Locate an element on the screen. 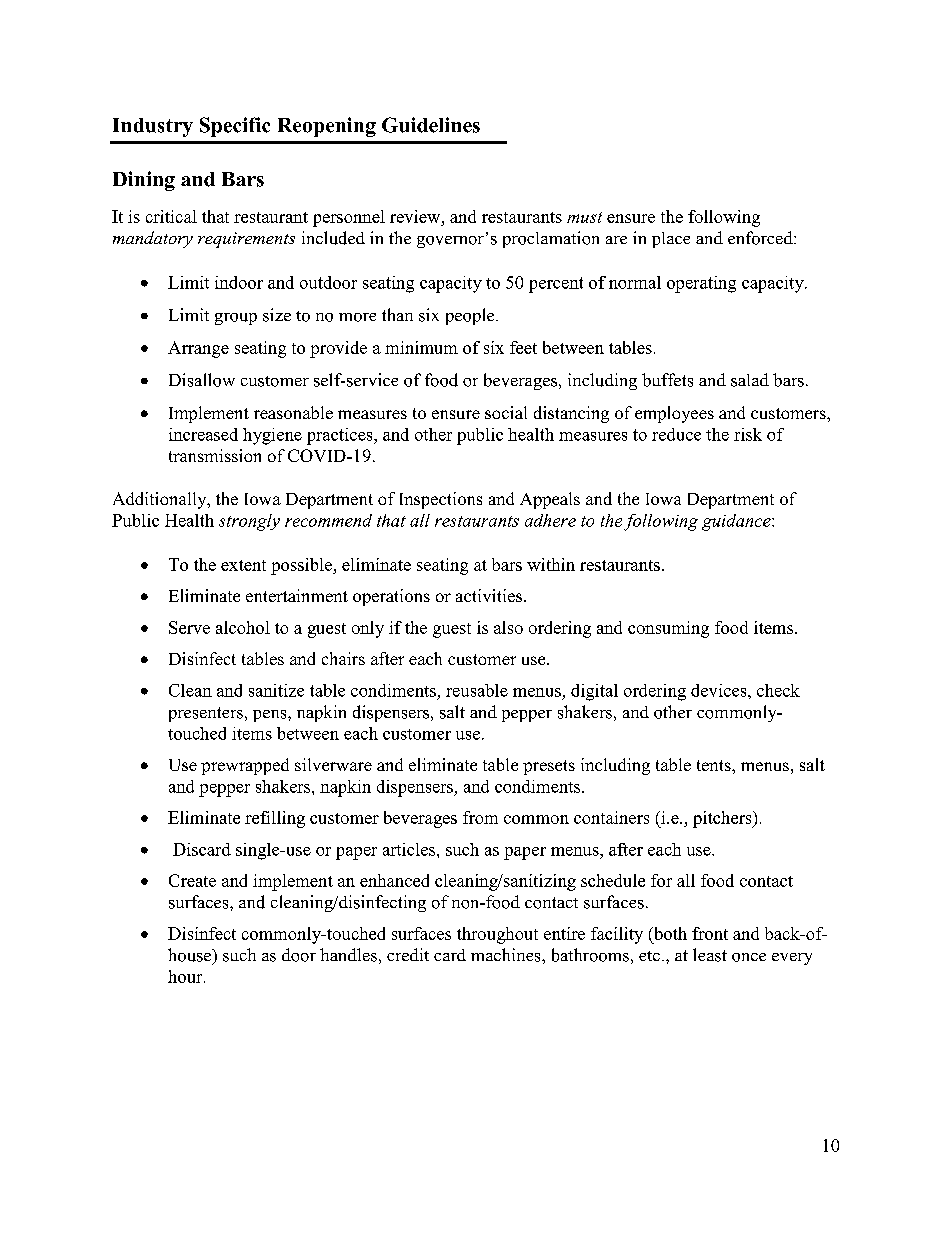  throughout is located at coordinates (497, 935).
